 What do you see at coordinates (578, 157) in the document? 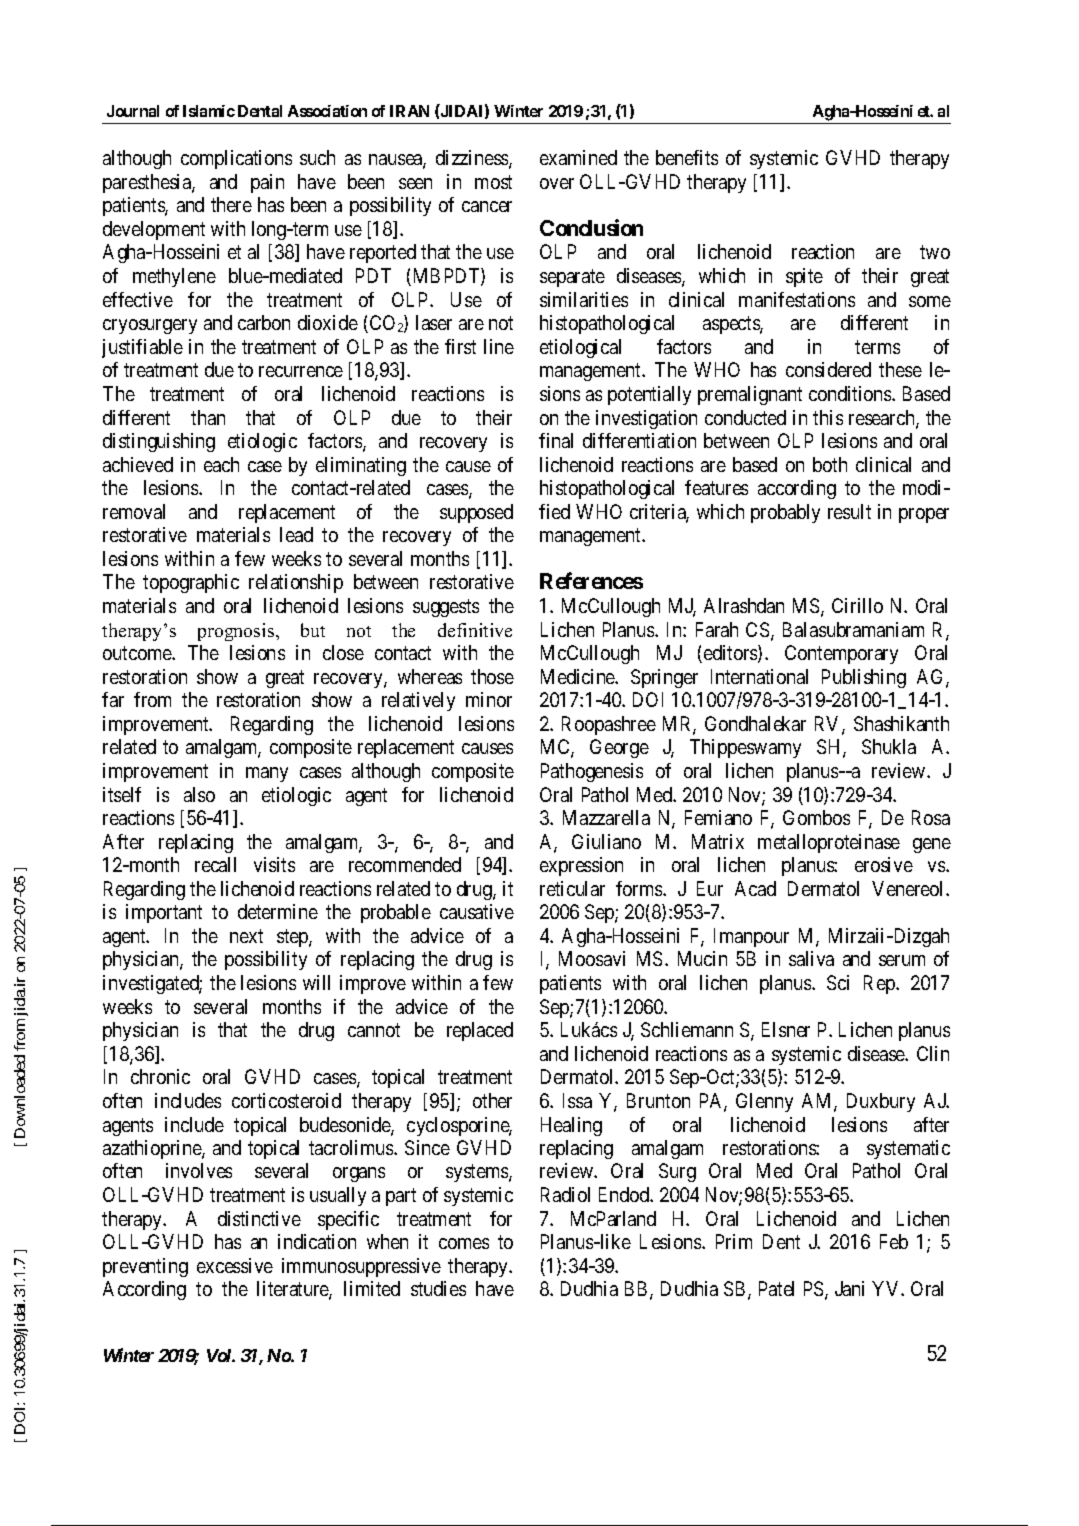
I see `examined` at bounding box center [578, 157].
